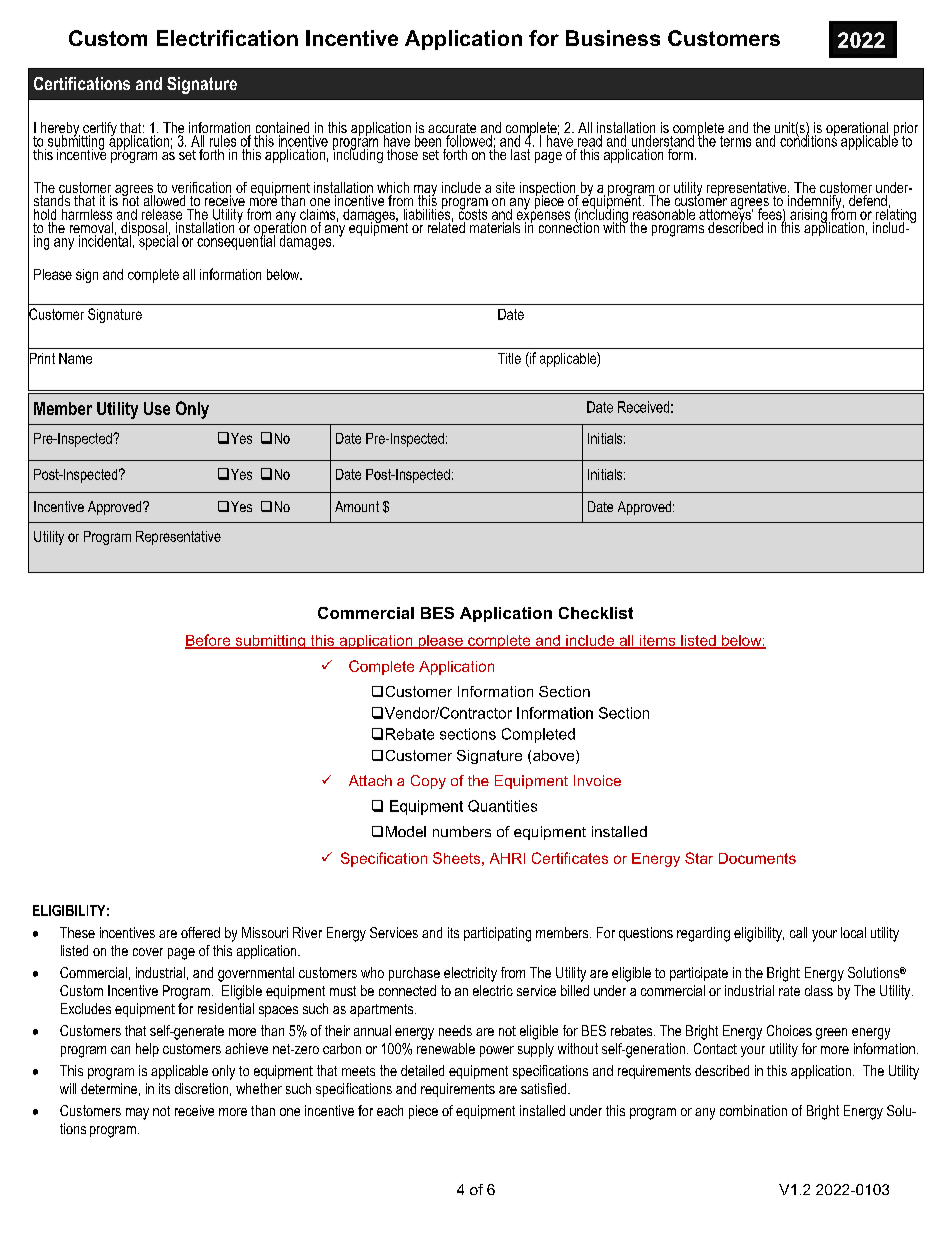  What do you see at coordinates (428, 141) in the screenshot?
I see `been` at bounding box center [428, 141].
